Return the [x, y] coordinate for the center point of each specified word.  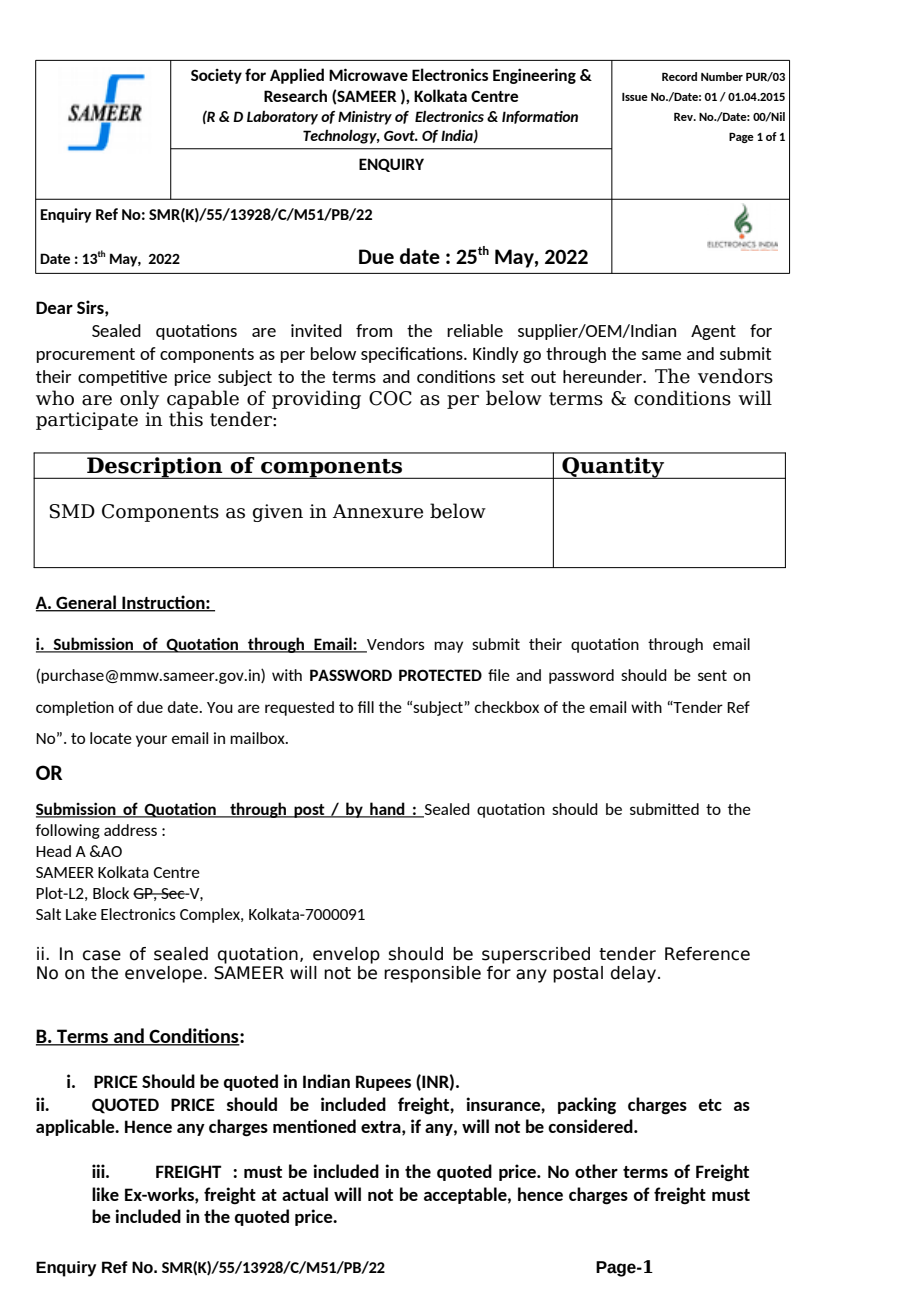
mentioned [314, 1126]
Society [216, 76]
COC [390, 398]
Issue [635, 97]
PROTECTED [440, 675]
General [86, 603]
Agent [713, 332]
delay [635, 974]
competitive [122, 378]
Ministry [365, 118]
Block [111, 893]
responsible [432, 974]
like [105, 1194]
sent [712, 675]
